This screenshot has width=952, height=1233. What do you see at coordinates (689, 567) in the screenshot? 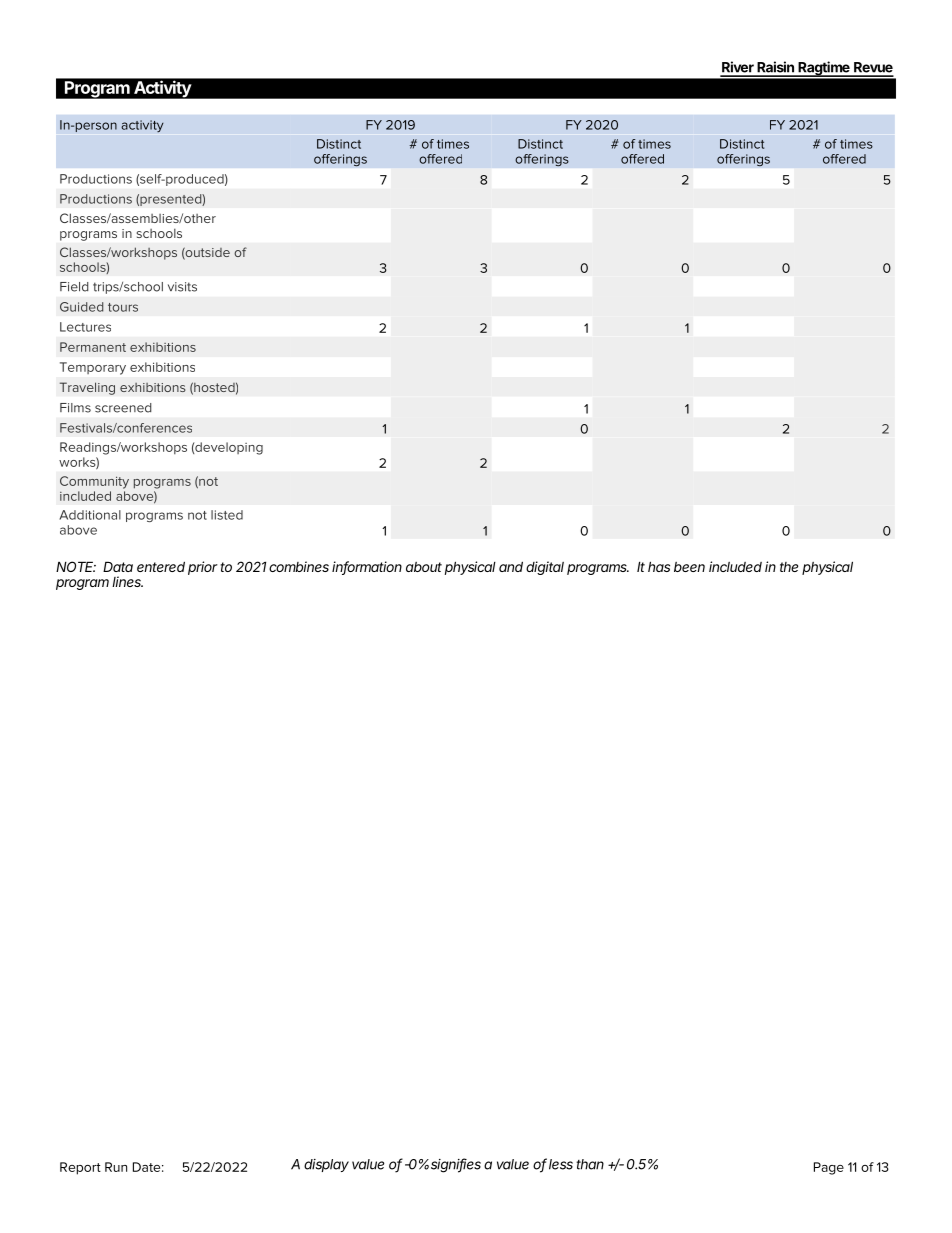
I see `been` at bounding box center [689, 567].
